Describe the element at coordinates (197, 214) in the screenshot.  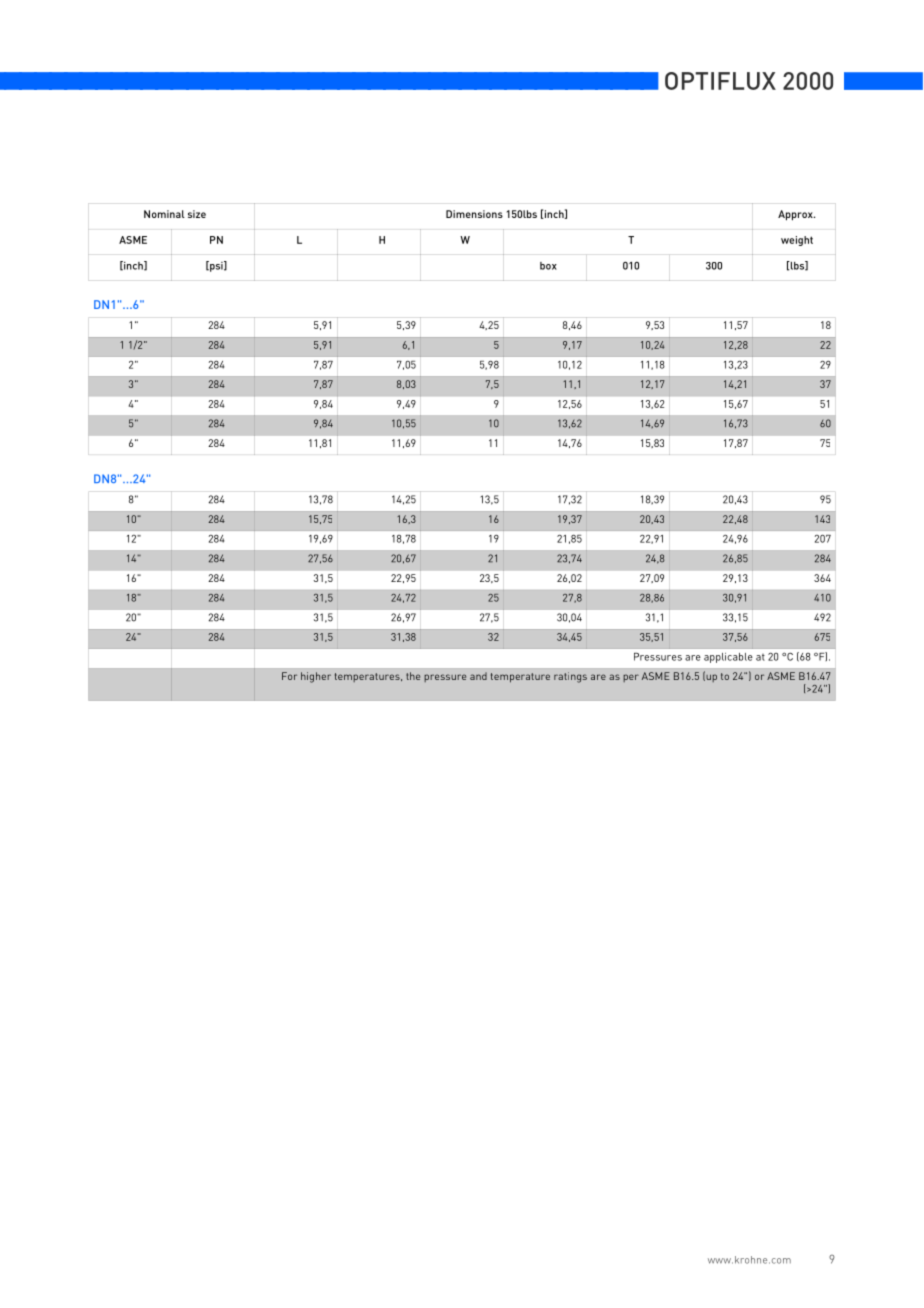
I see `size` at that location.
